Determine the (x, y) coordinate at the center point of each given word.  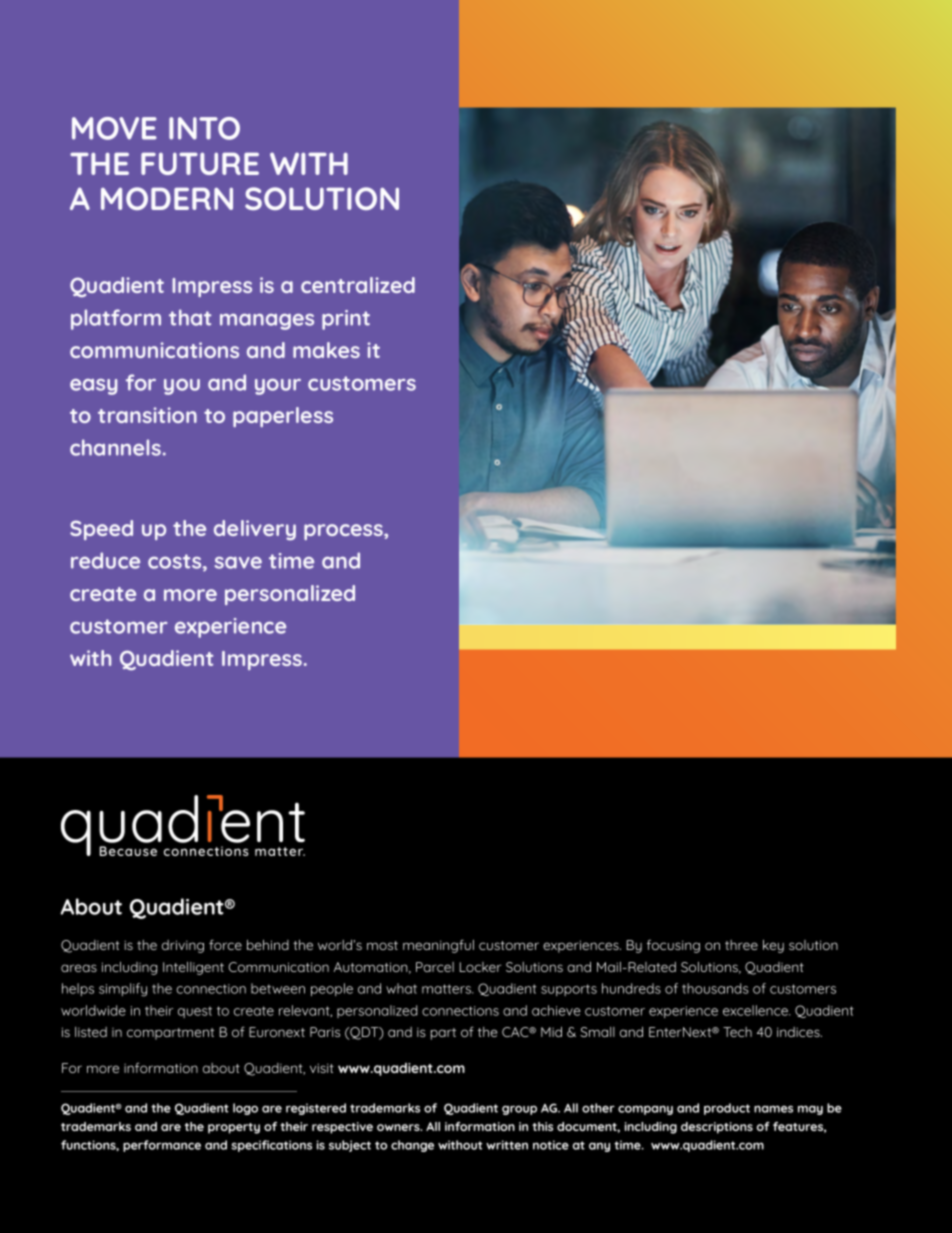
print (346, 320)
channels (115, 447)
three (741, 945)
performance (162, 1146)
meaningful (438, 946)
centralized (358, 285)
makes (326, 350)
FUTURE (200, 163)
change (412, 1146)
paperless (283, 417)
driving (183, 946)
